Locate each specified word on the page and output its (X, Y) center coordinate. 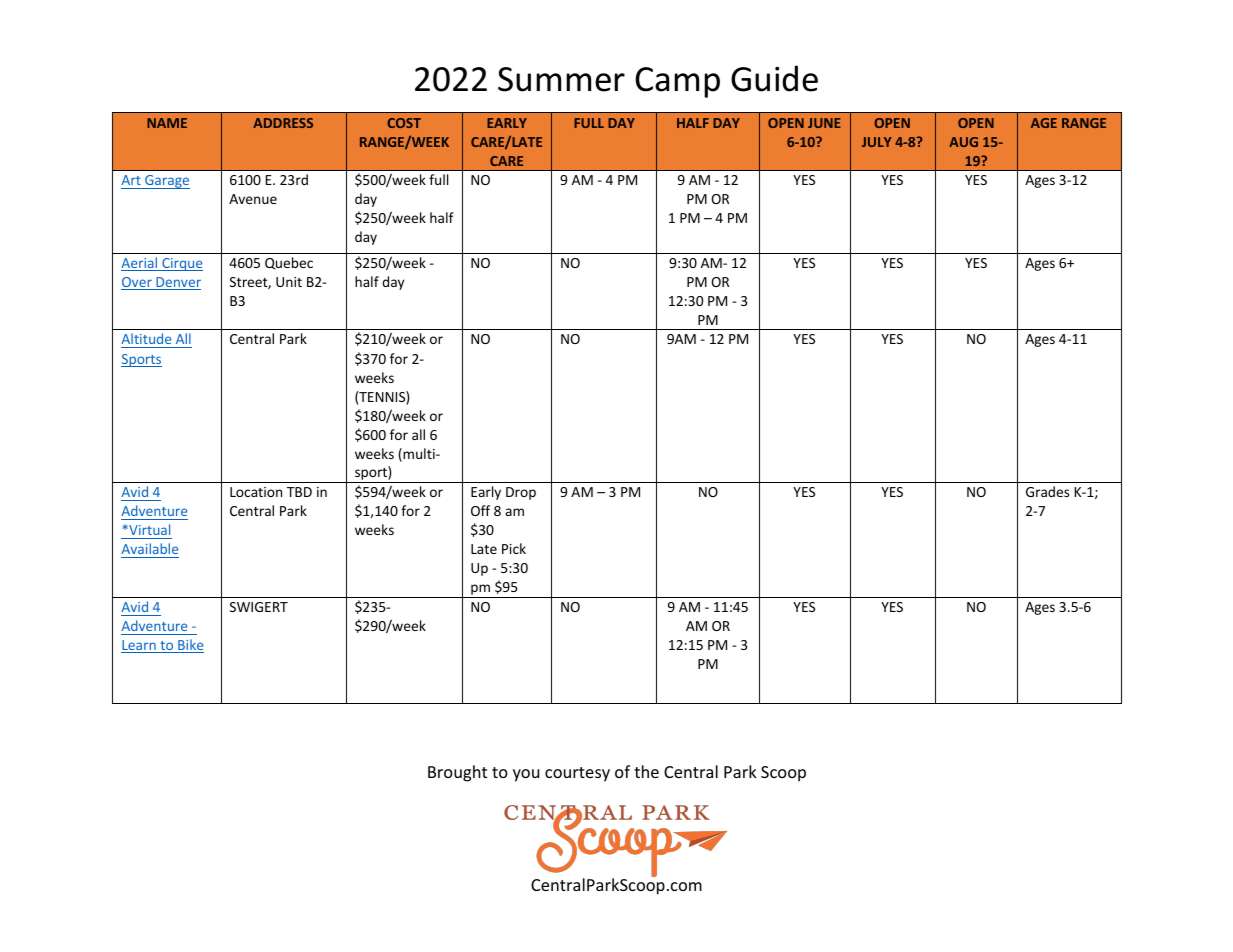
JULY (877, 142)
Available (149, 548)
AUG (963, 142)
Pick (514, 548)
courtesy (577, 774)
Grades (1047, 491)
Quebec (289, 263)
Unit (289, 282)
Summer (561, 79)
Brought (457, 773)
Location (256, 492)
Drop (521, 493)
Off (480, 510)
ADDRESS (283, 123)
